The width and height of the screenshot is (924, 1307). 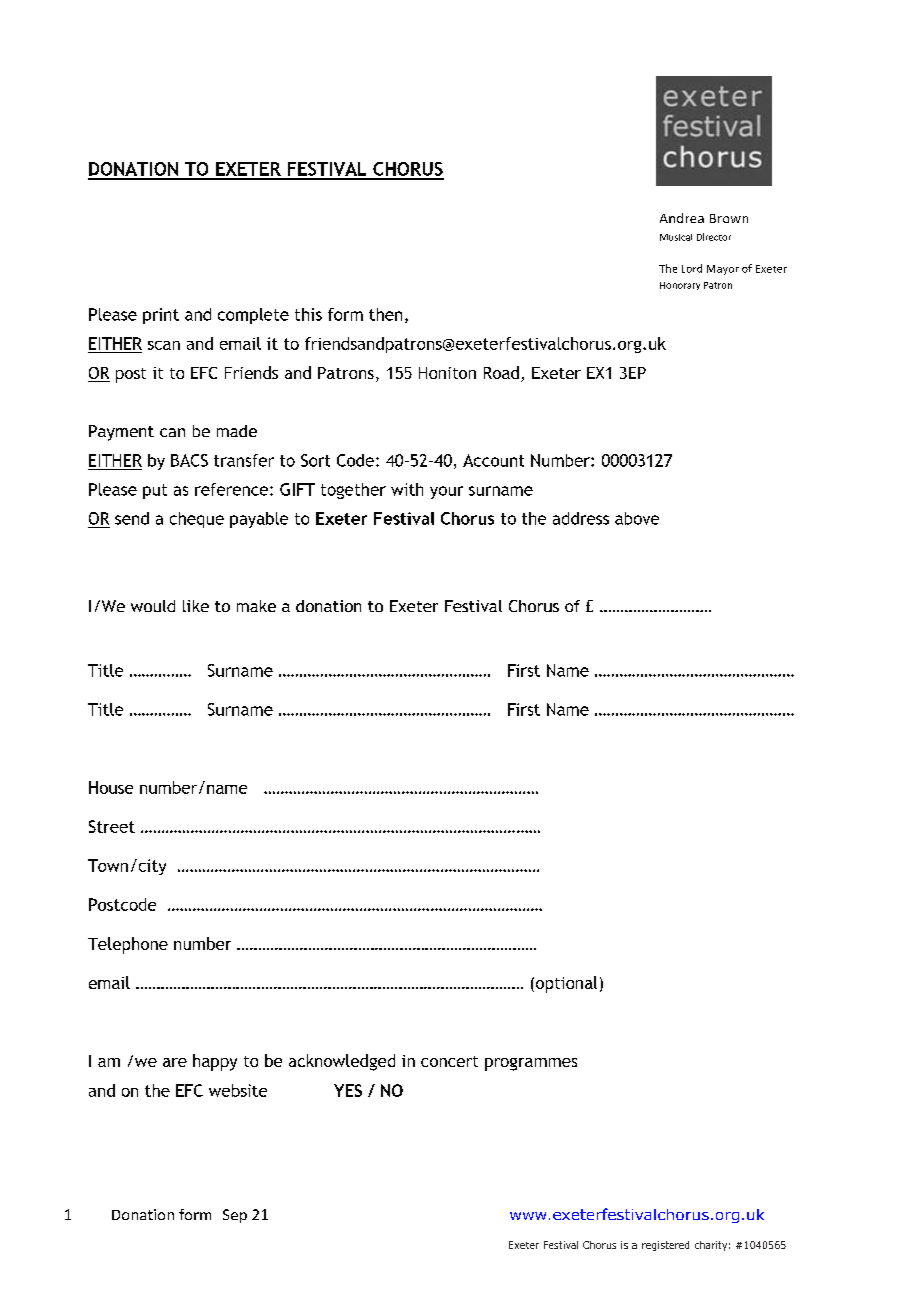 I want to click on Musical, so click(x=676, y=237).
